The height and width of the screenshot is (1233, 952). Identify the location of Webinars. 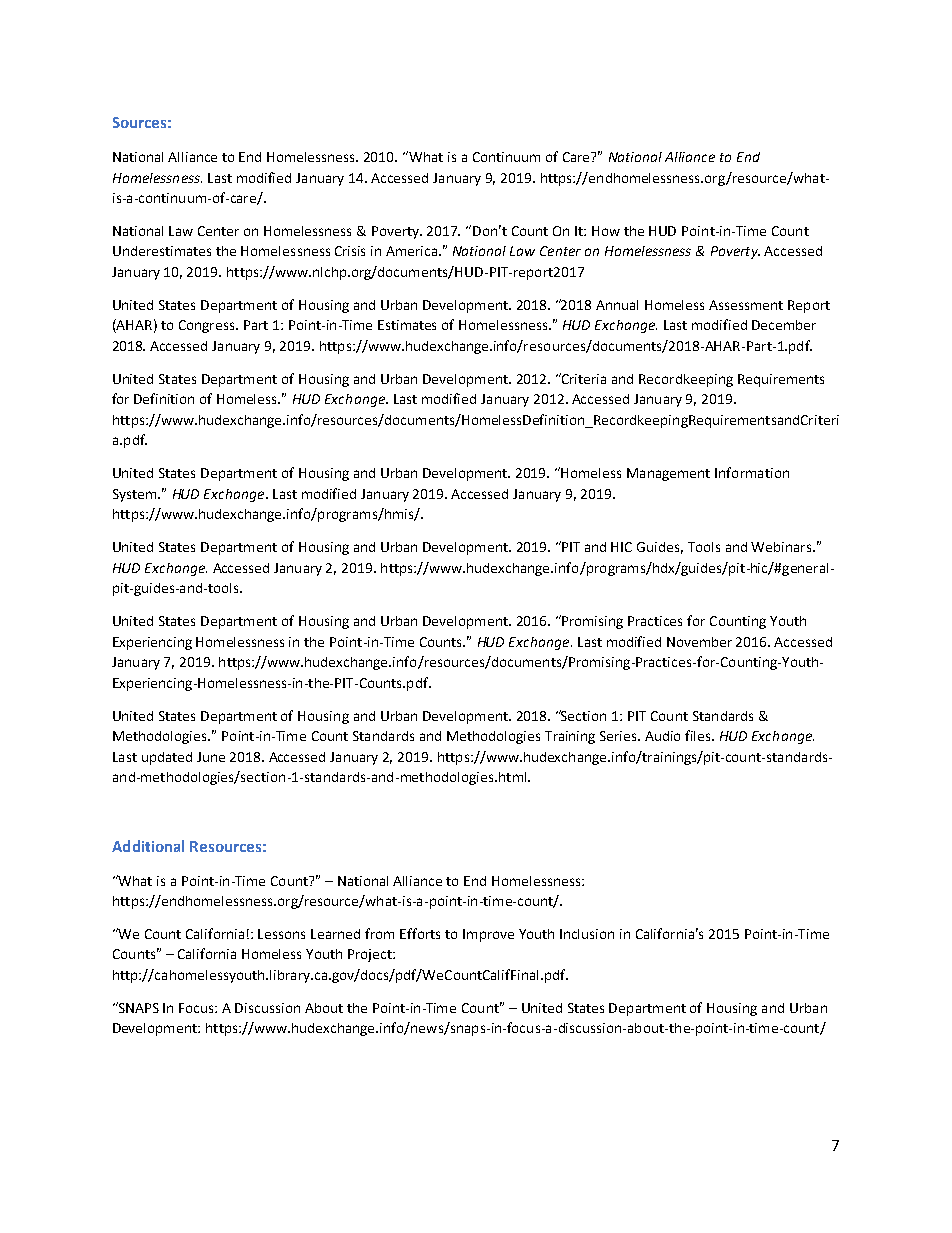
(783, 547).
